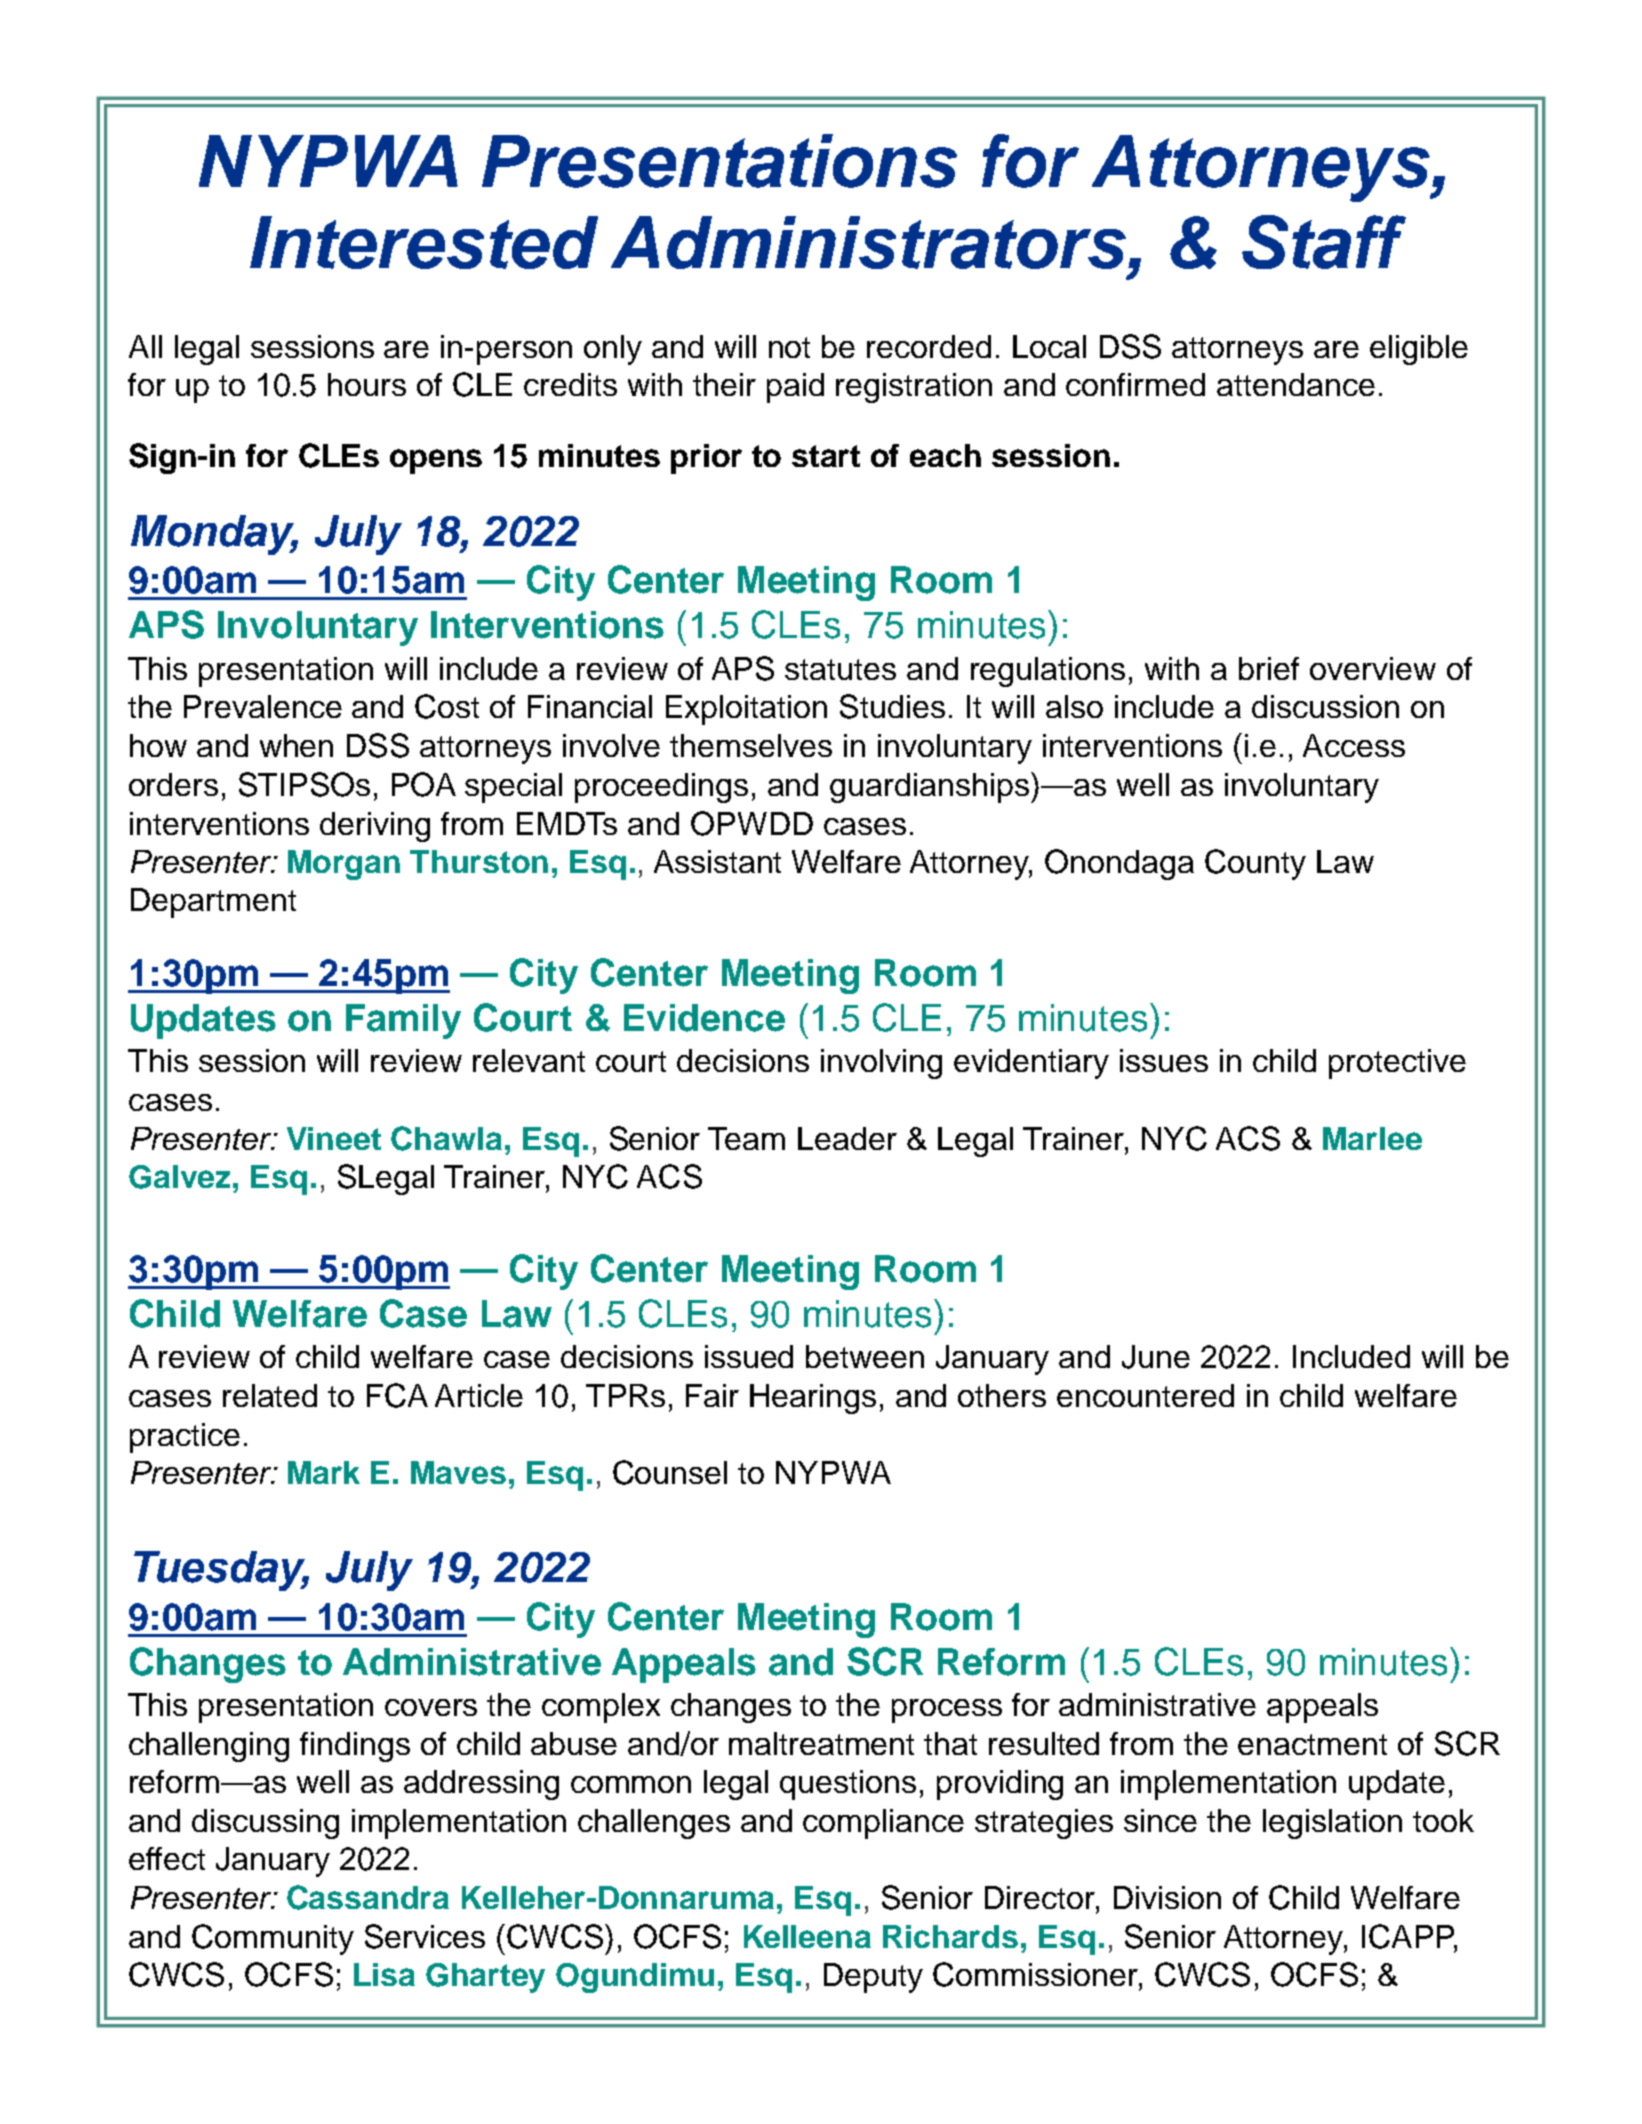 The height and width of the screenshot is (2124, 1642). I want to click on Marlee, so click(1372, 1138).
